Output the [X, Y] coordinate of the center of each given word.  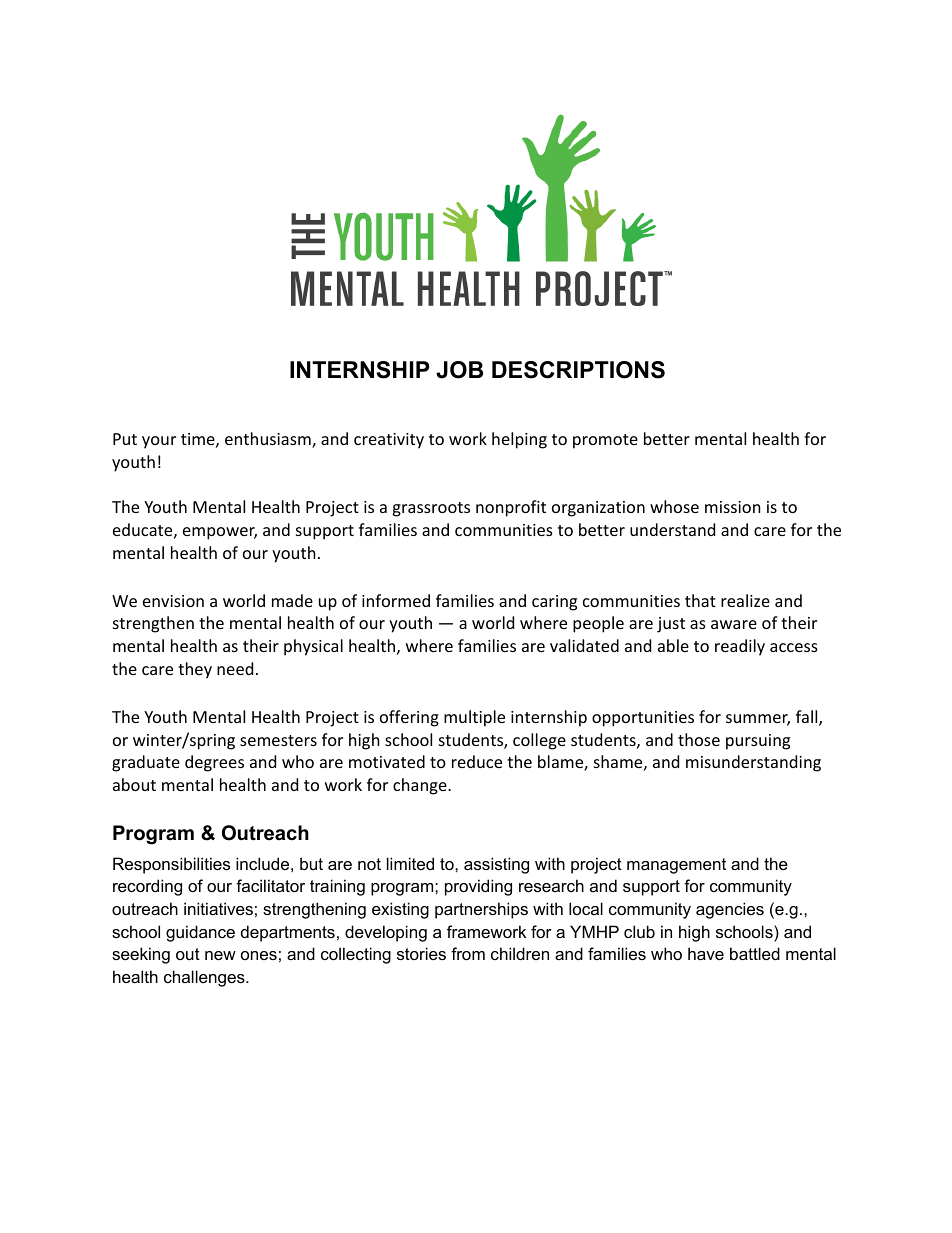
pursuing [758, 742]
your [159, 442]
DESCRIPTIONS [578, 370]
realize [745, 600]
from [468, 953]
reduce [477, 761]
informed [396, 600]
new [220, 955]
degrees [214, 763]
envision [173, 601]
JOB [459, 370]
